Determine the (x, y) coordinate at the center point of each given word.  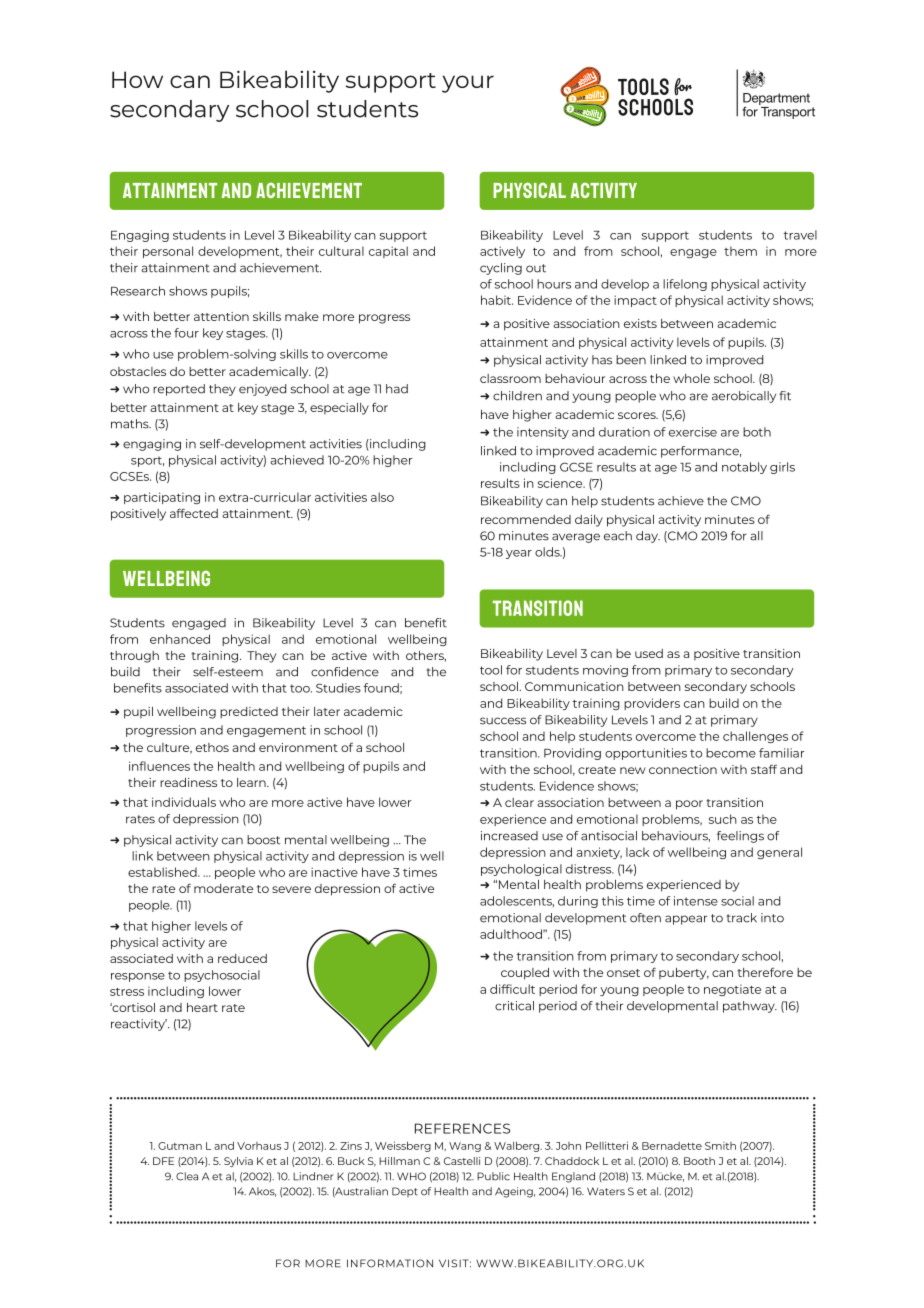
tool (491, 670)
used (649, 653)
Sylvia (238, 1162)
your (468, 84)
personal (168, 252)
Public (493, 1176)
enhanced (180, 639)
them (740, 251)
